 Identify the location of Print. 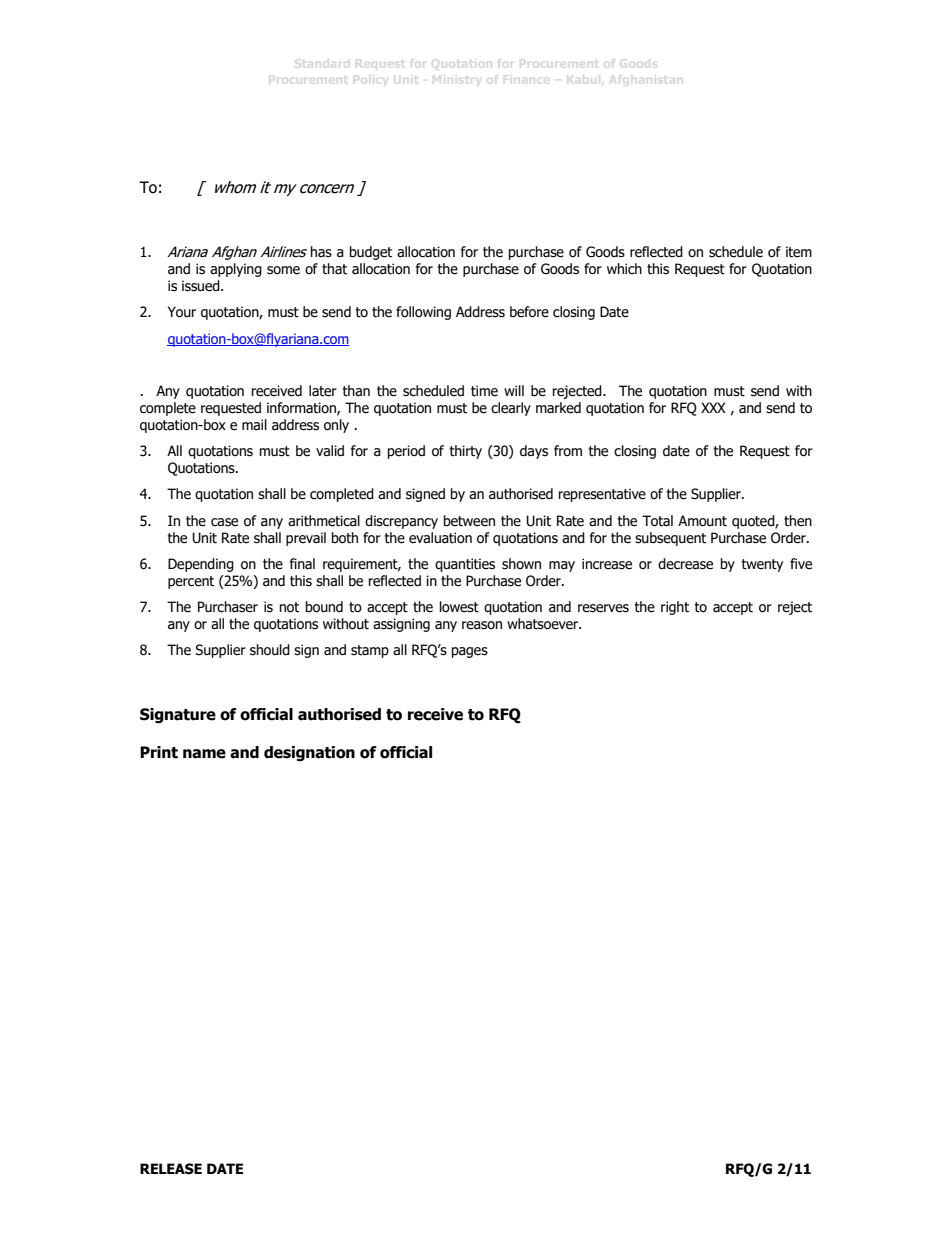
(159, 752).
